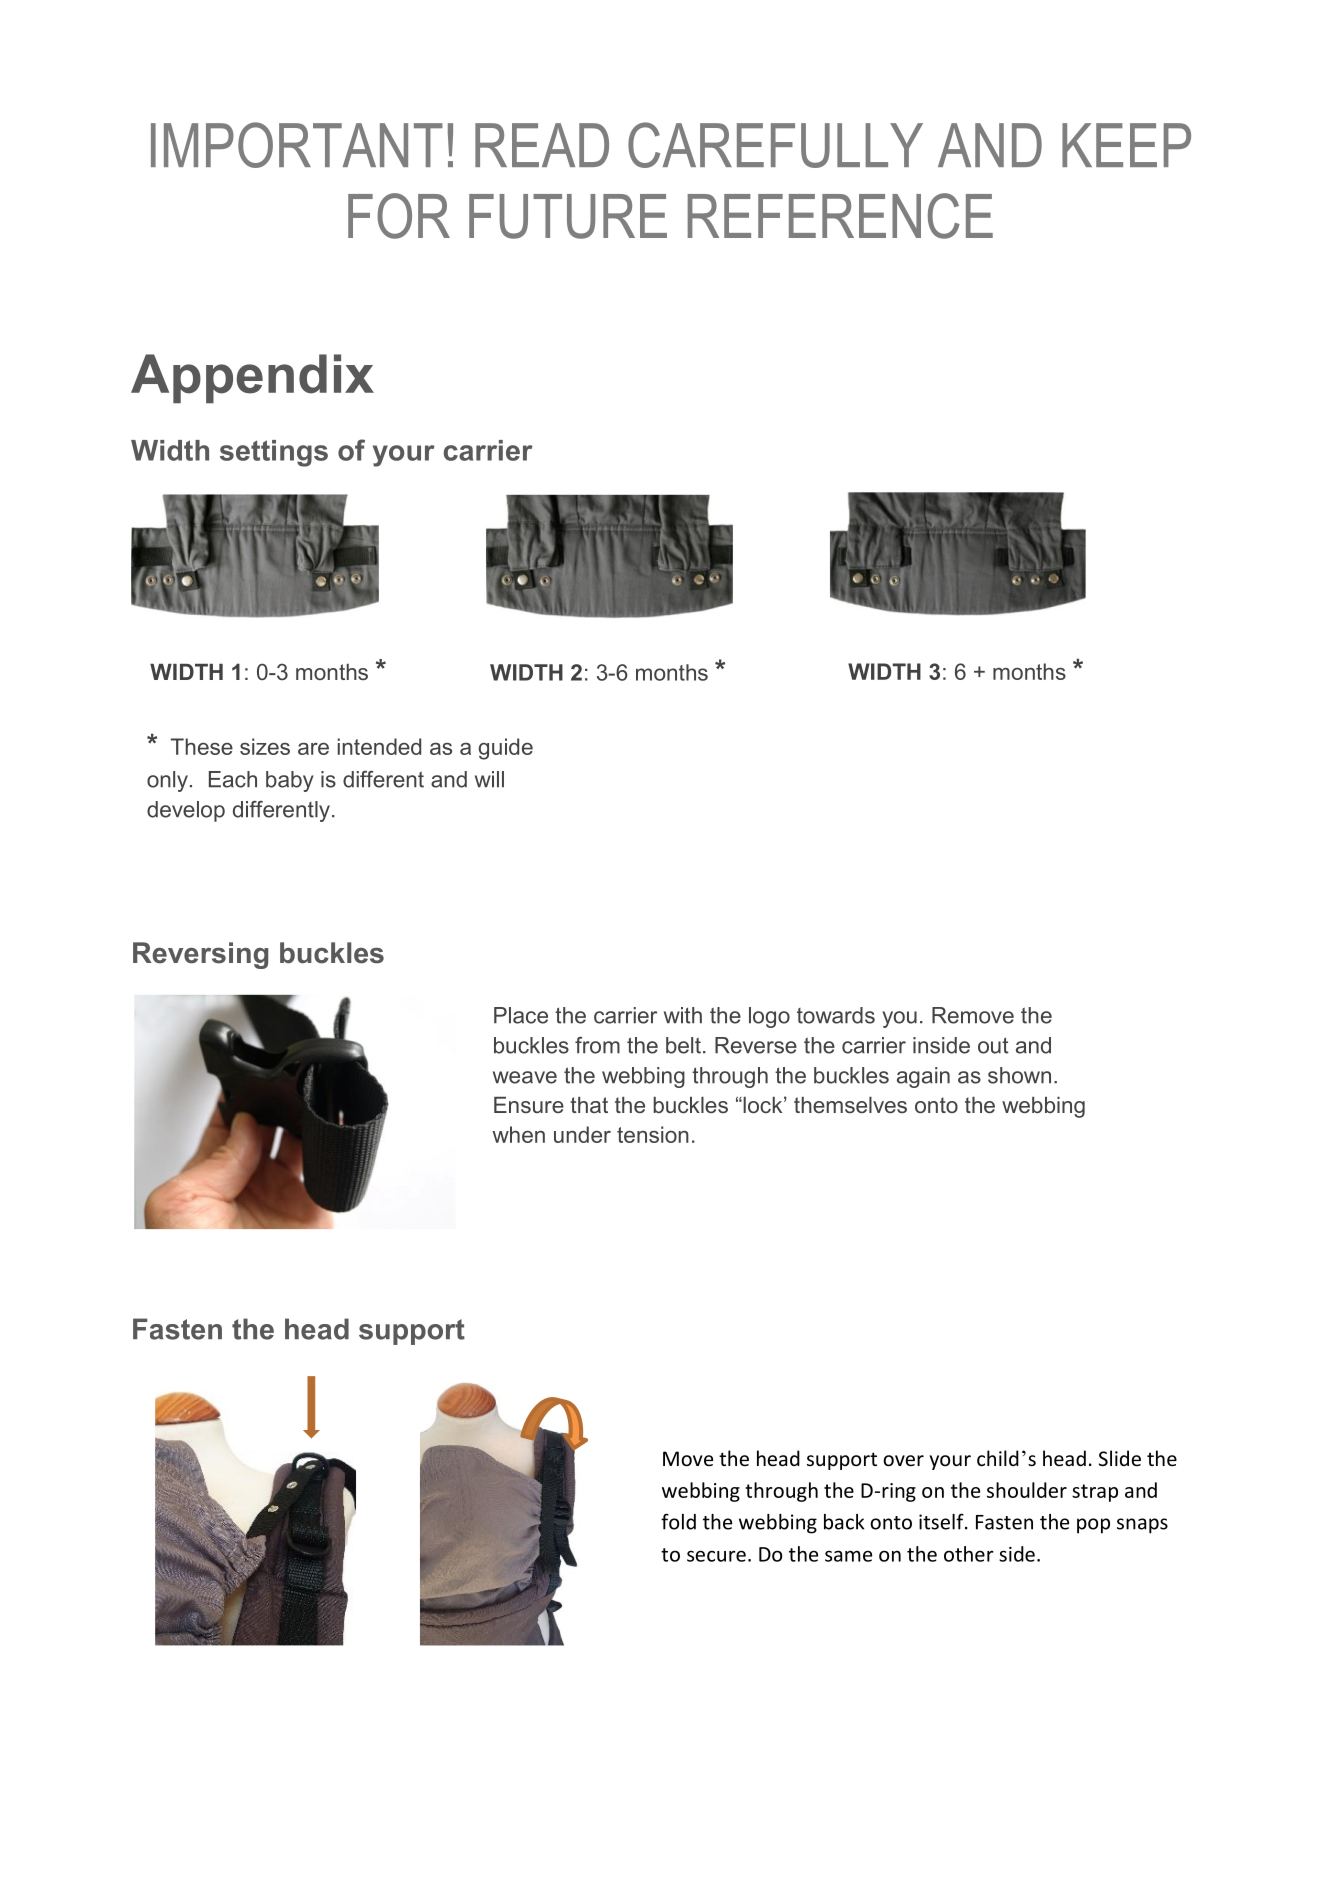 The height and width of the page is (1891, 1337). What do you see at coordinates (290, 781) in the page?
I see `baby` at bounding box center [290, 781].
